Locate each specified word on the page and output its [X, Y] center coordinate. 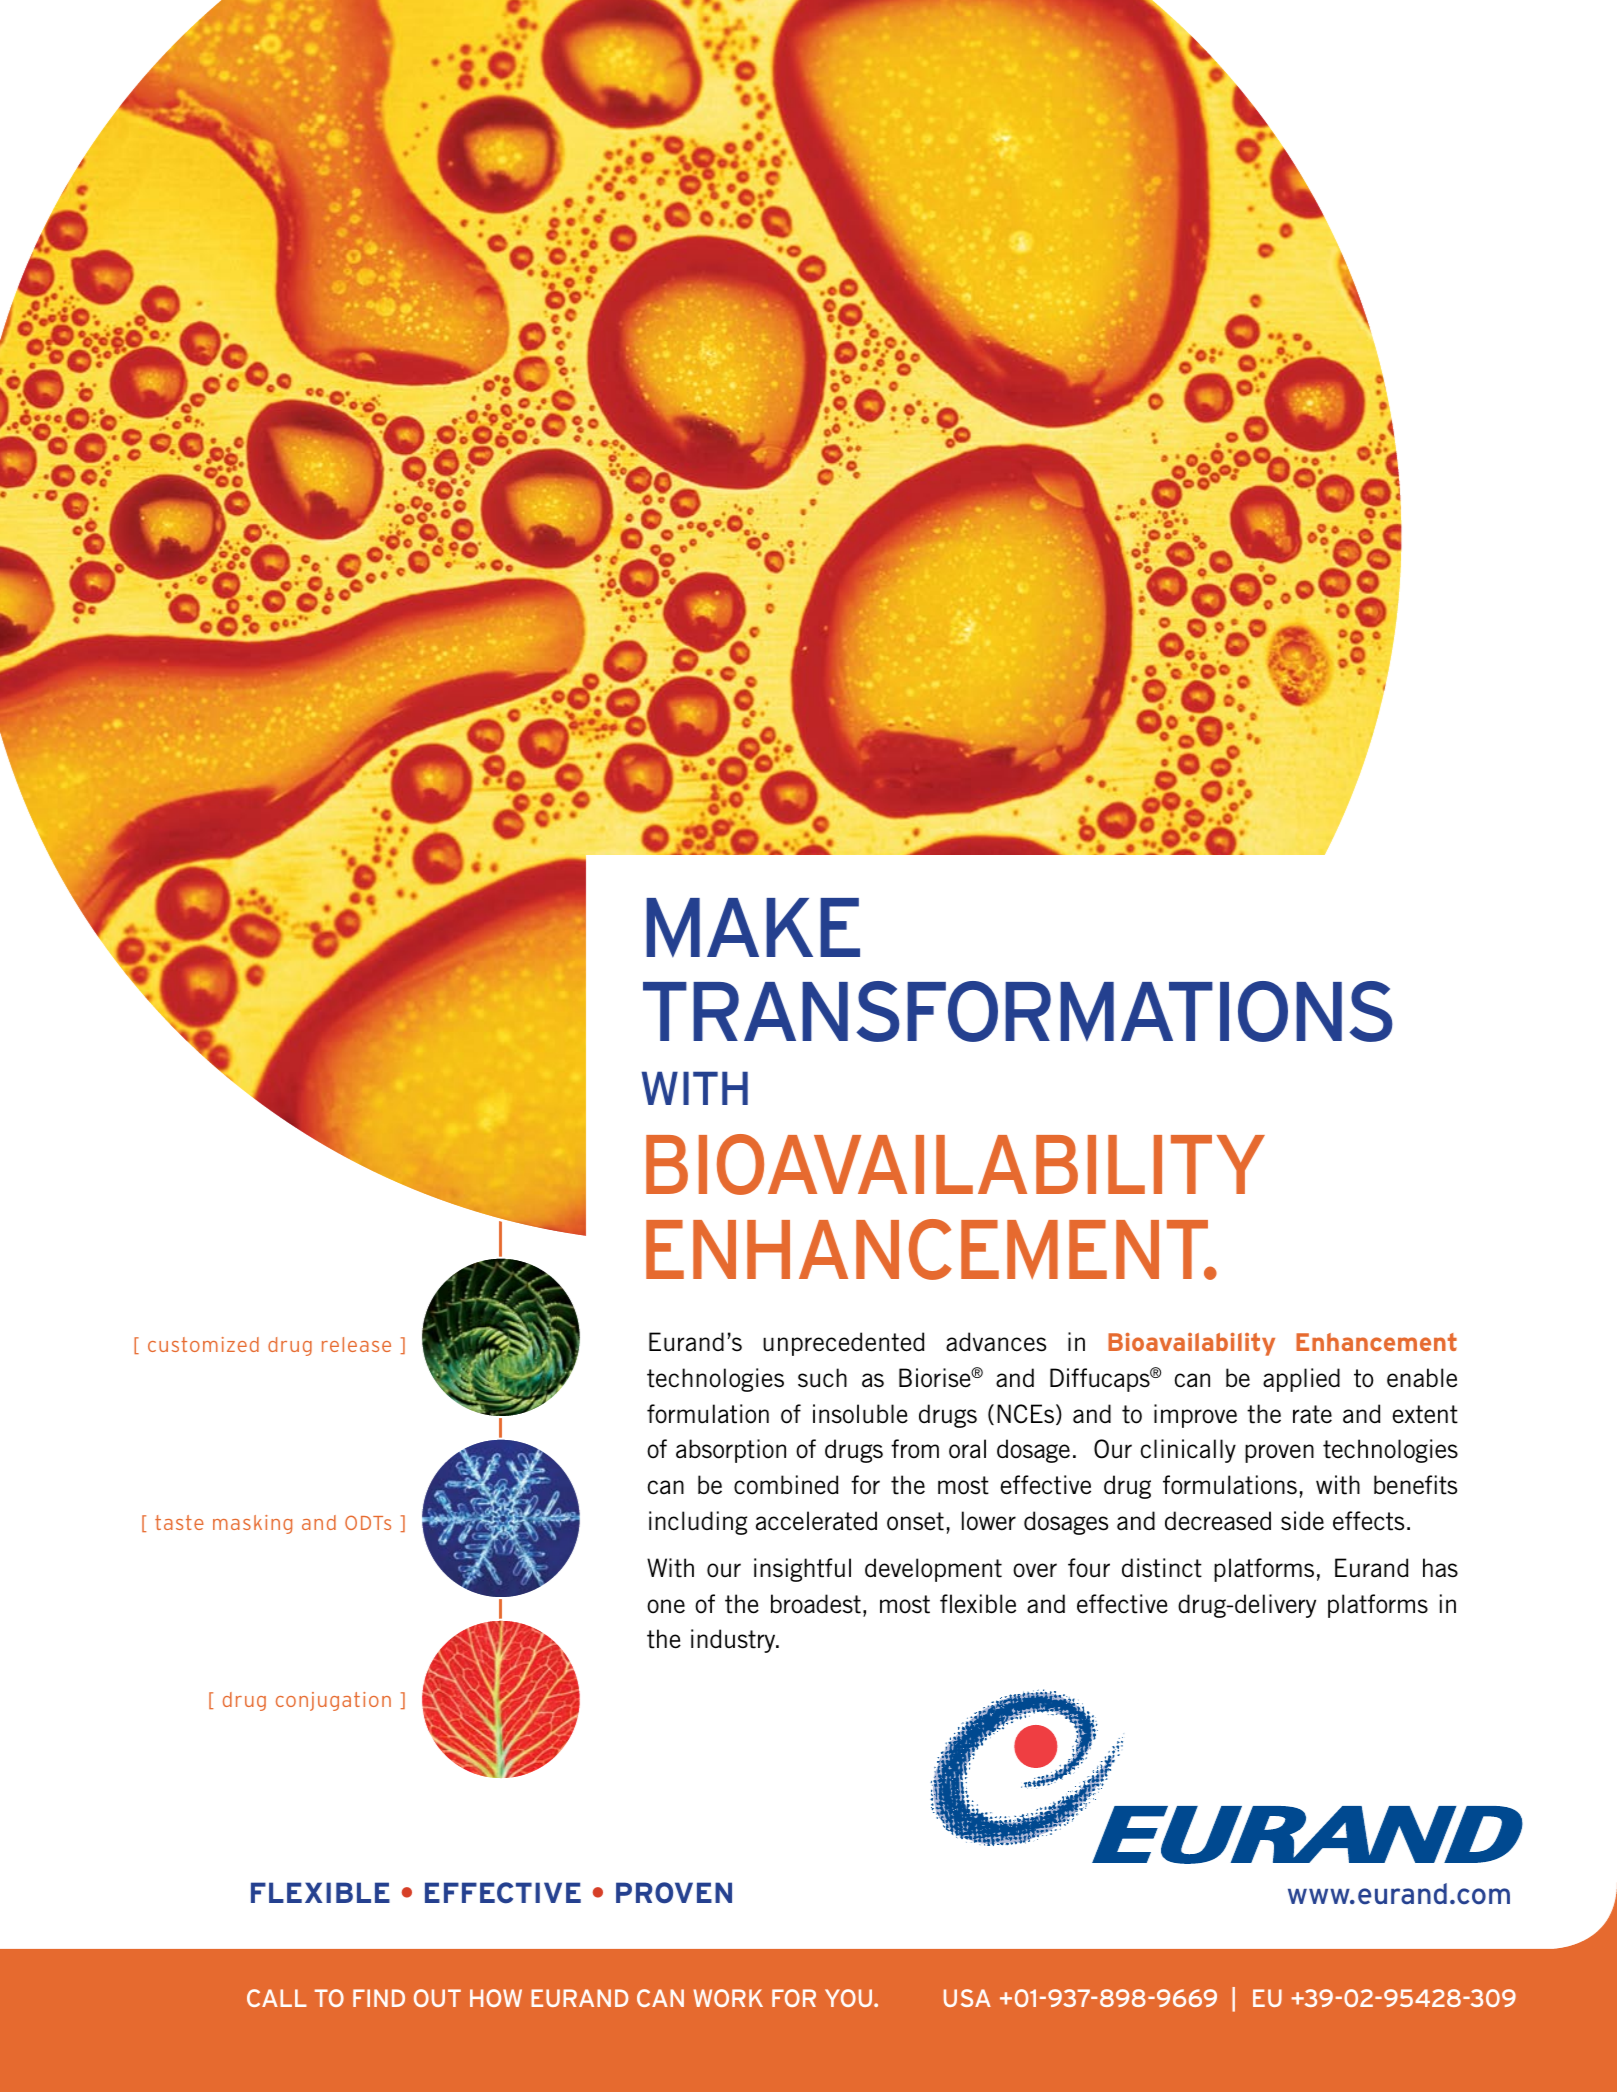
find [379, 1998]
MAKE [753, 928]
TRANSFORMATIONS [1018, 1011]
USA [967, 1998]
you [850, 1998]
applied [1301, 1380]
